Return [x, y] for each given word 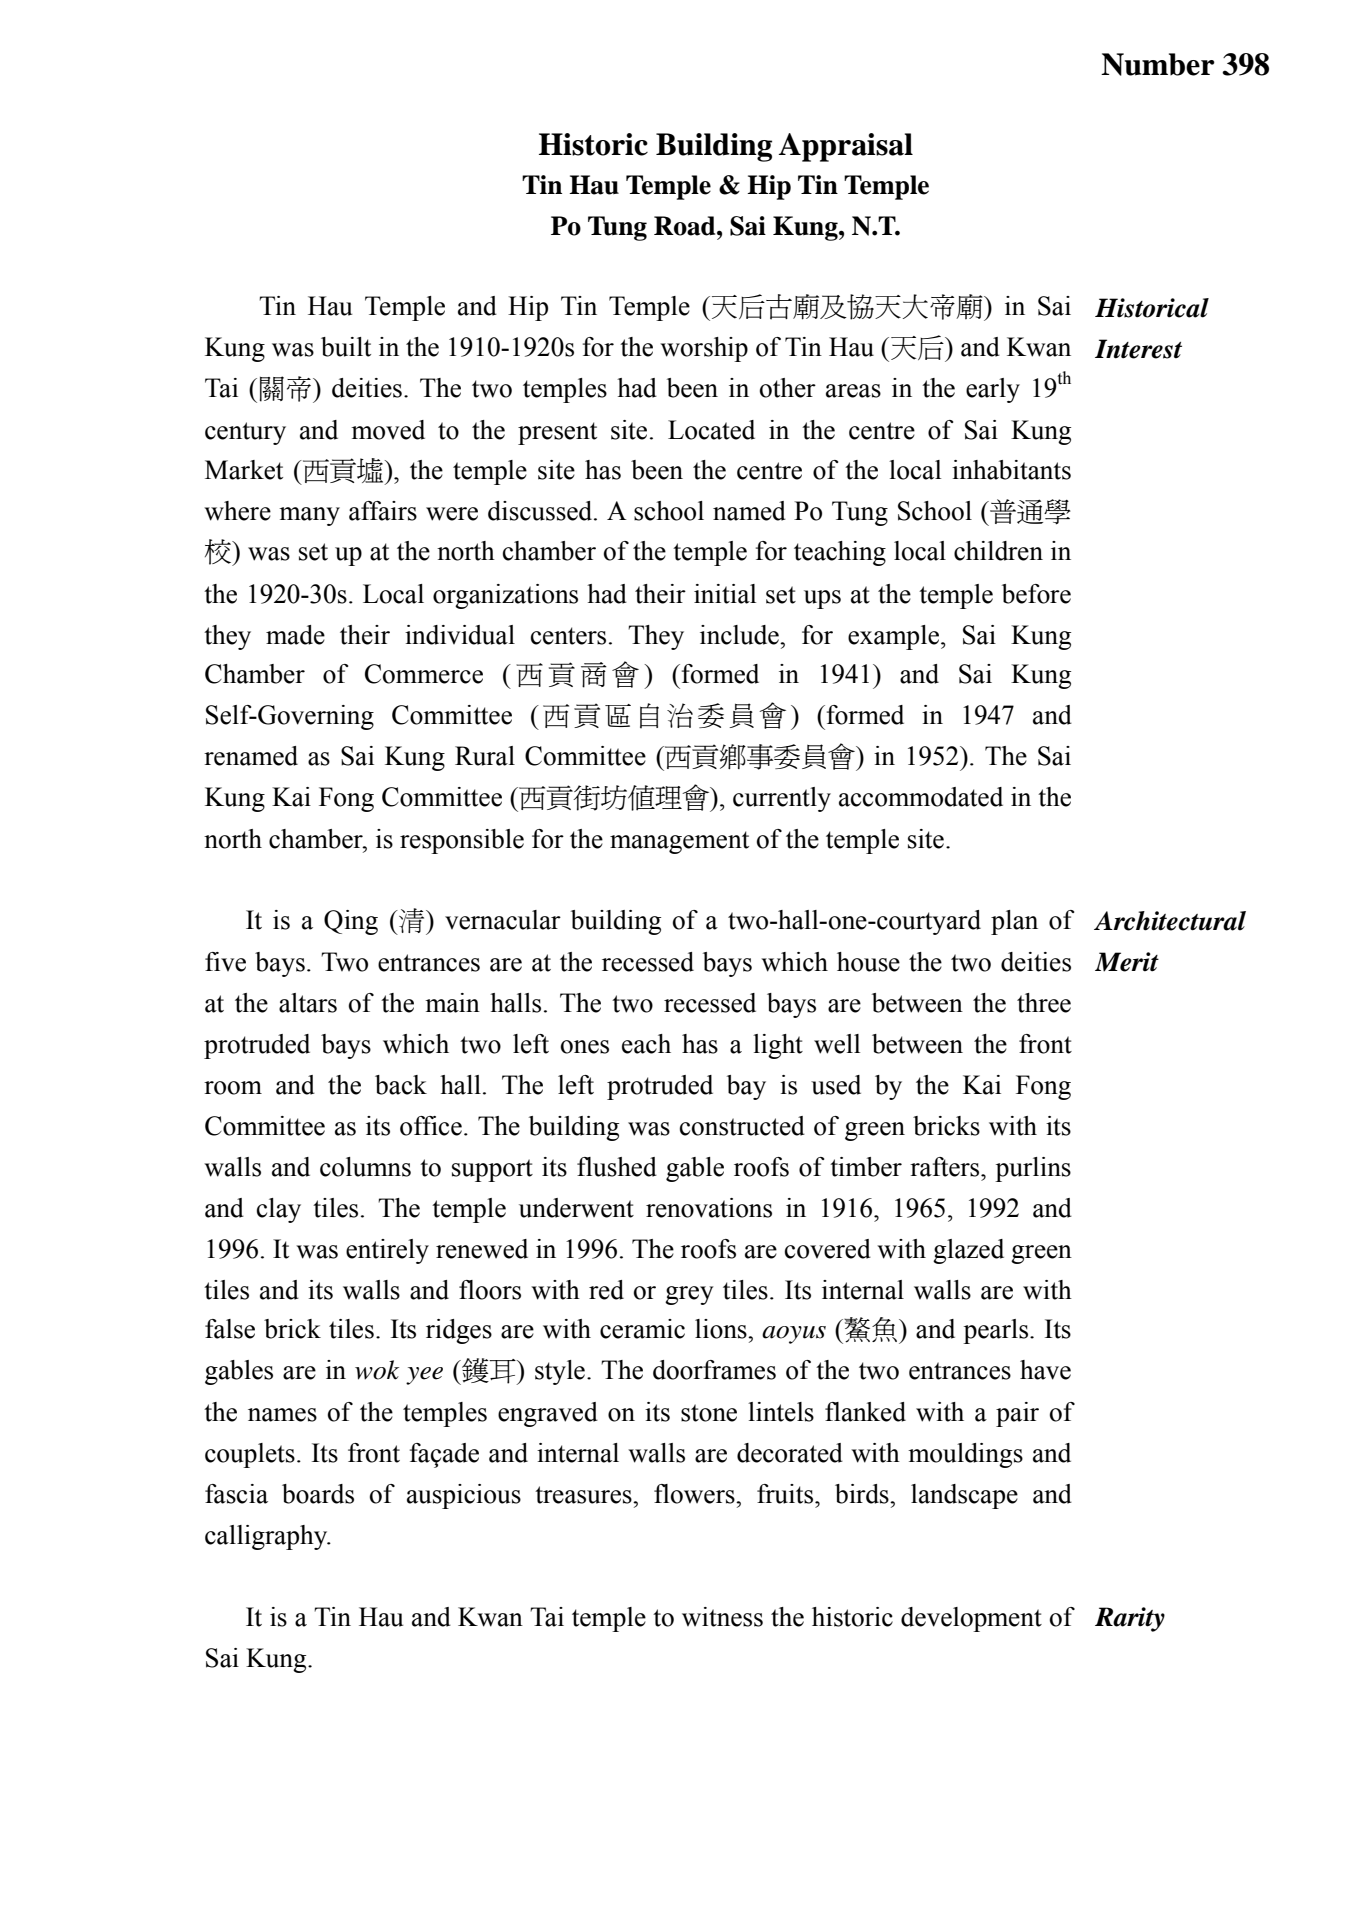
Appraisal [846, 147]
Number [1158, 64]
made [295, 635]
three [1044, 1003]
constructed [742, 1126]
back [401, 1085]
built [346, 347]
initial [725, 594]
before [1036, 594]
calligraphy [267, 1537]
